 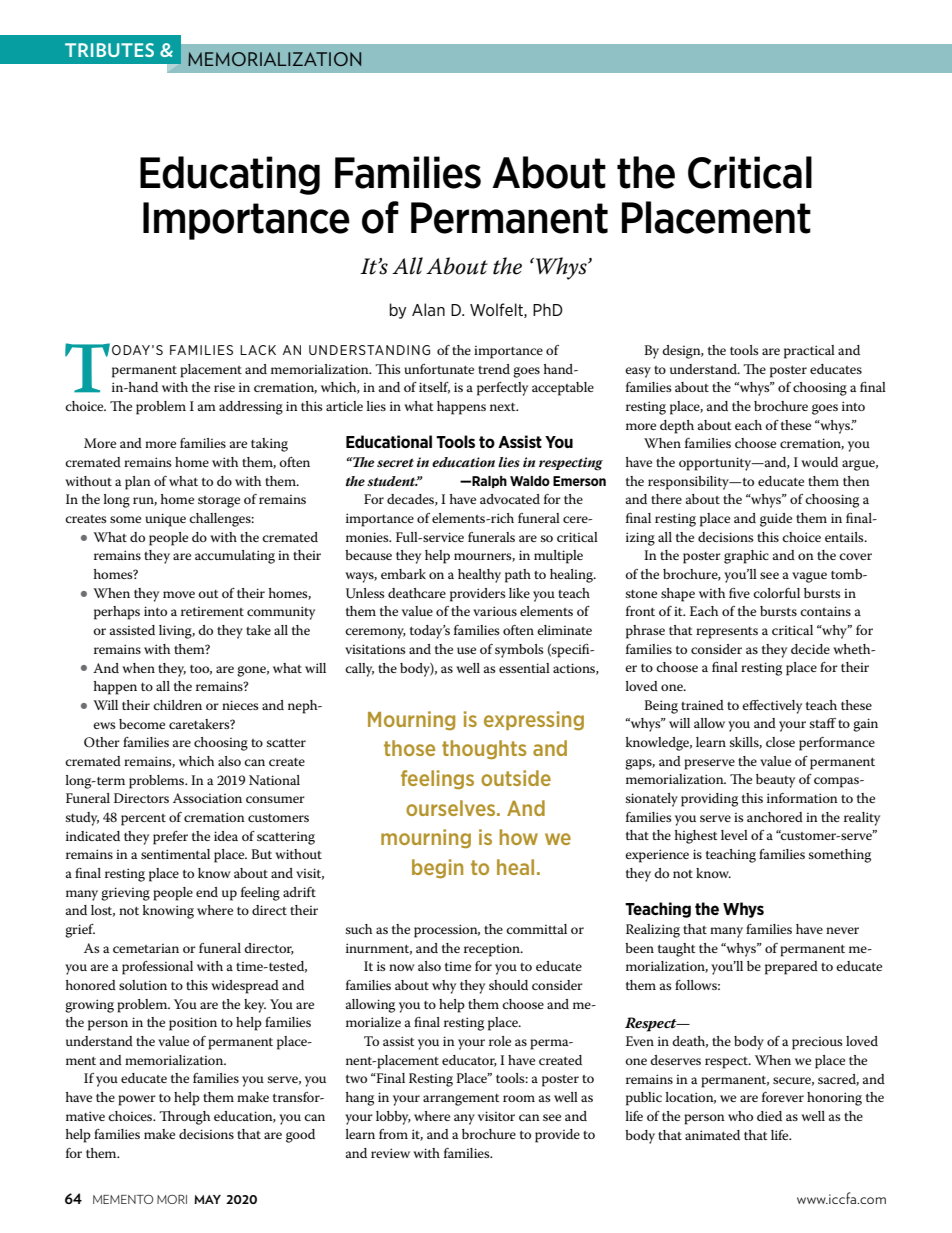 What do you see at coordinates (230, 175) in the image?
I see `Educating` at bounding box center [230, 175].
